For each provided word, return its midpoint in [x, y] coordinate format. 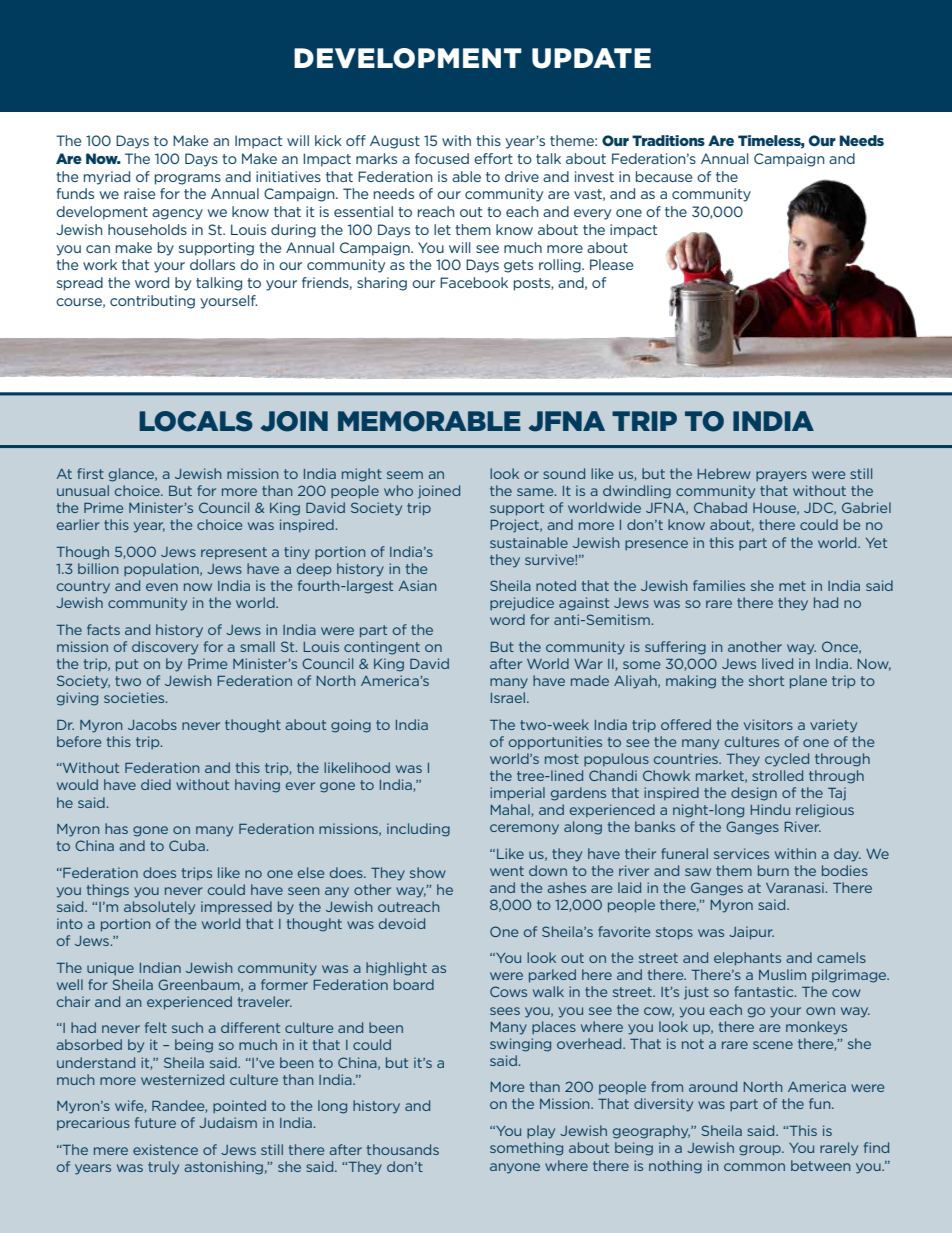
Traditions [668, 140]
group [761, 1150]
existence [165, 1149]
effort [493, 158]
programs [188, 179]
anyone [515, 1168]
